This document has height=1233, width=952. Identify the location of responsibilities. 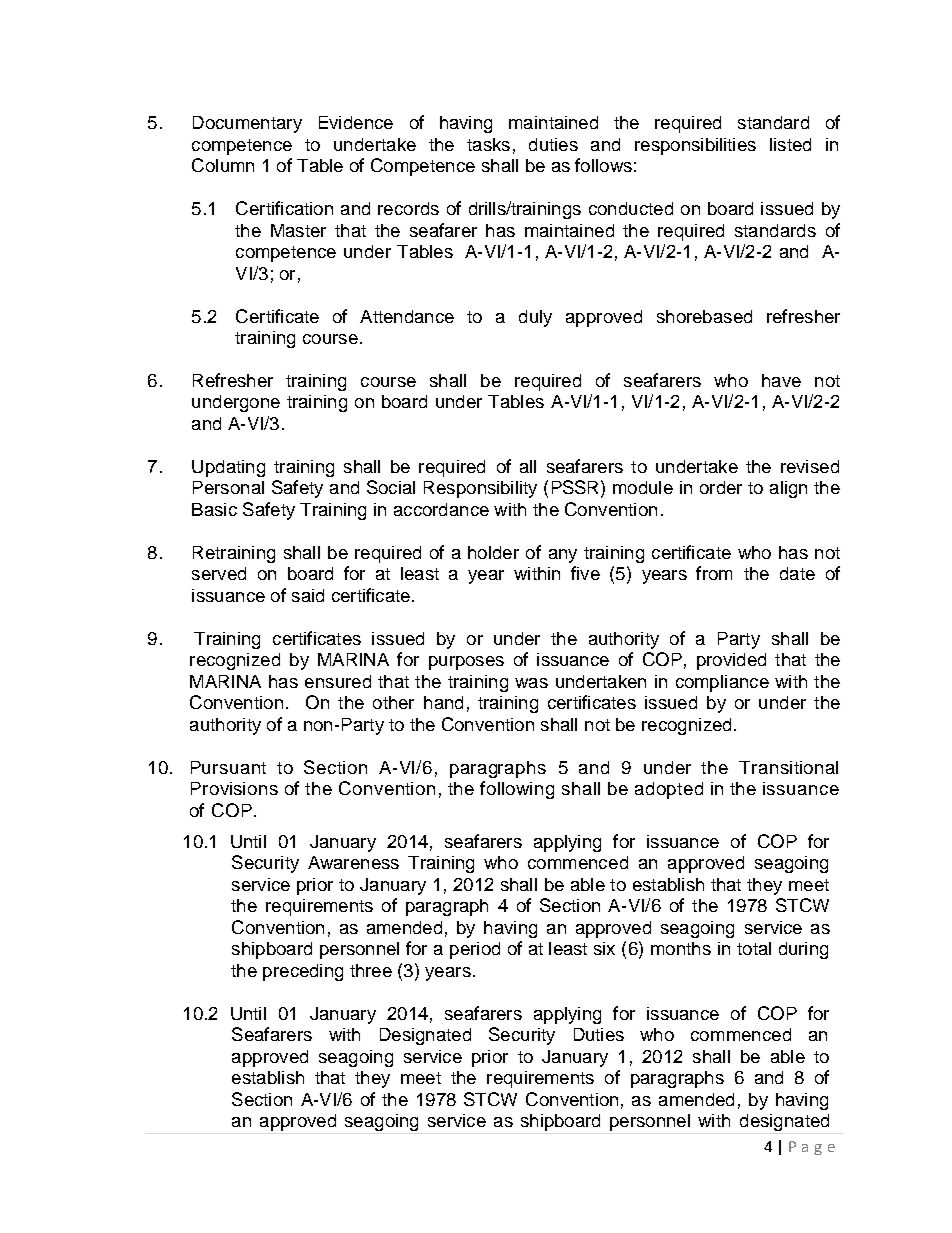
(695, 146).
